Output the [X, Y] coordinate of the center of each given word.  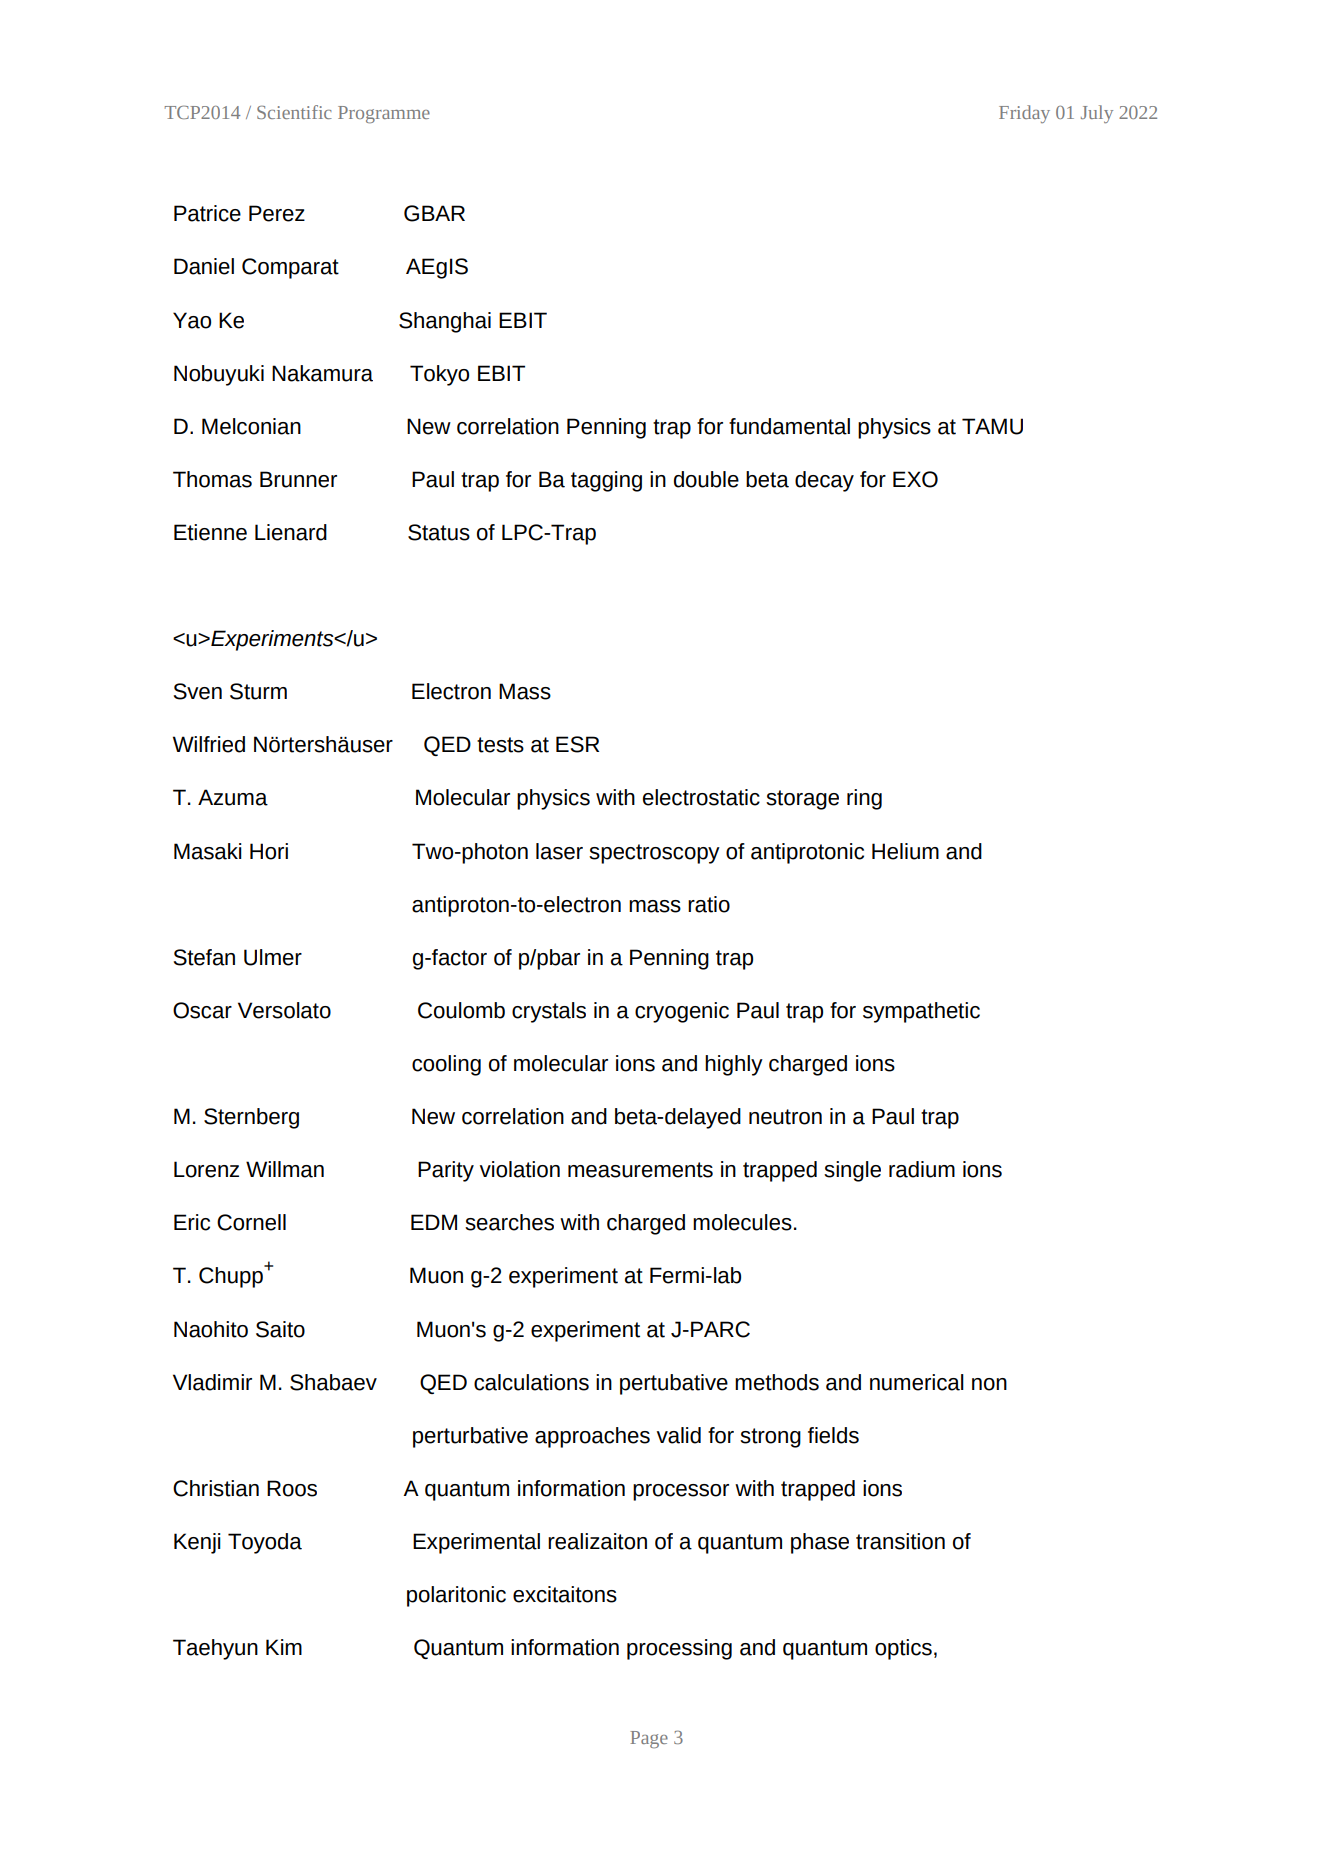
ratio [709, 904]
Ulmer [273, 957]
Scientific [294, 112]
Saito [280, 1329]
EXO [915, 479]
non [989, 1384]
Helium [905, 851]
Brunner [298, 479]
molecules [742, 1222]
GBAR [434, 213]
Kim [284, 1647]
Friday [1024, 114]
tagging [606, 481]
